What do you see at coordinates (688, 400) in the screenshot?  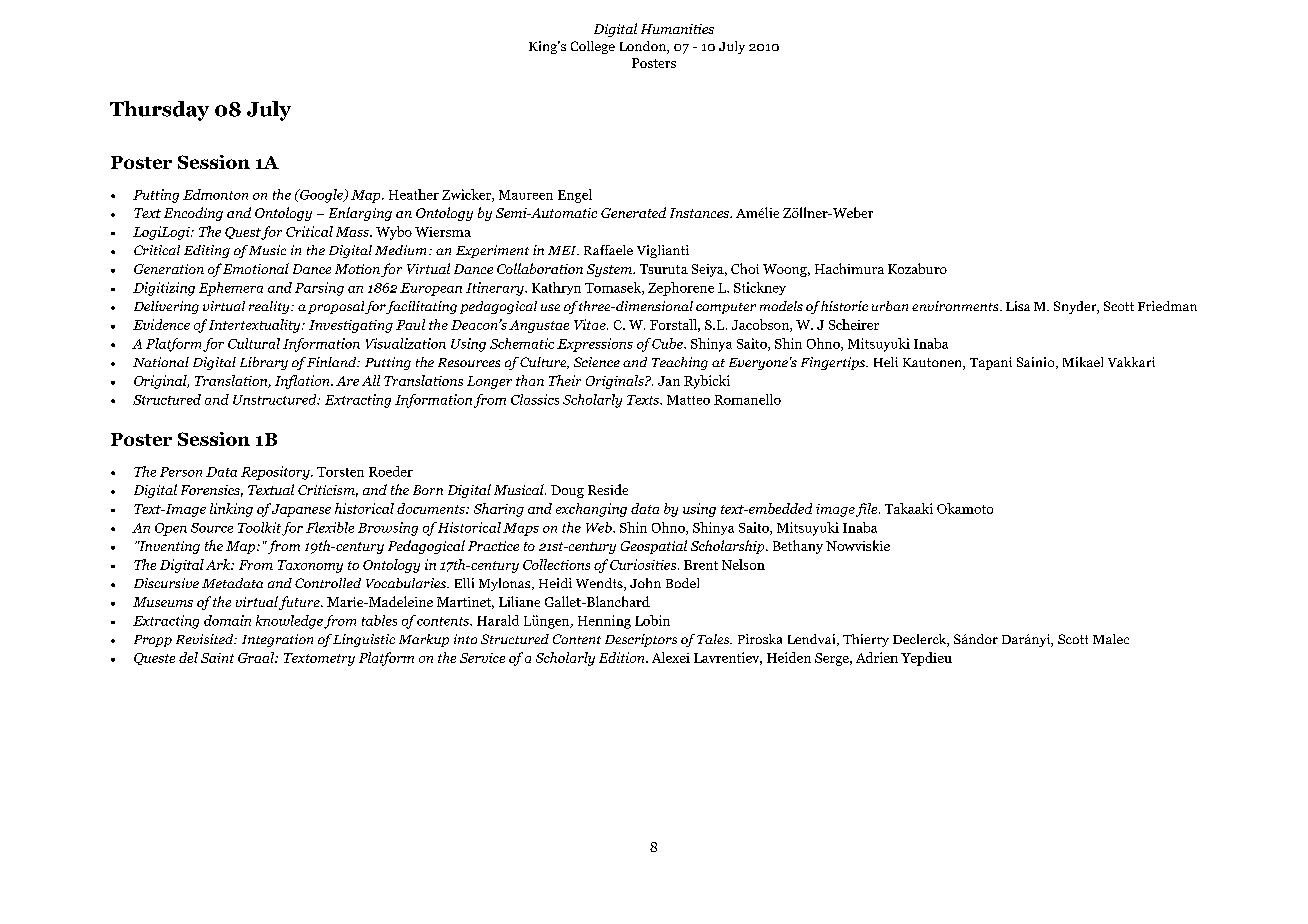 I see `Matteo` at bounding box center [688, 400].
